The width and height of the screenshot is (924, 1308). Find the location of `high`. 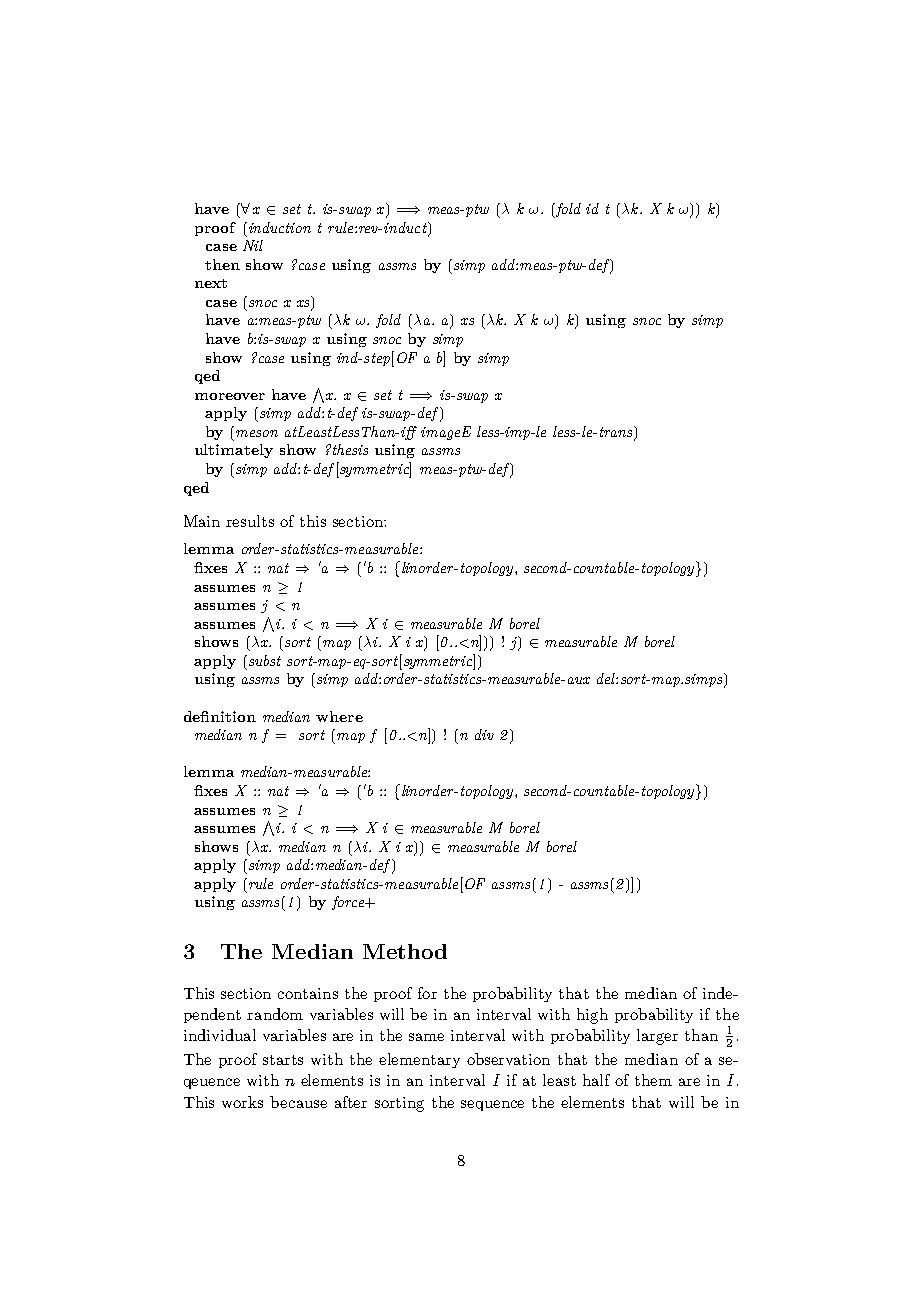

high is located at coordinates (592, 1016).
